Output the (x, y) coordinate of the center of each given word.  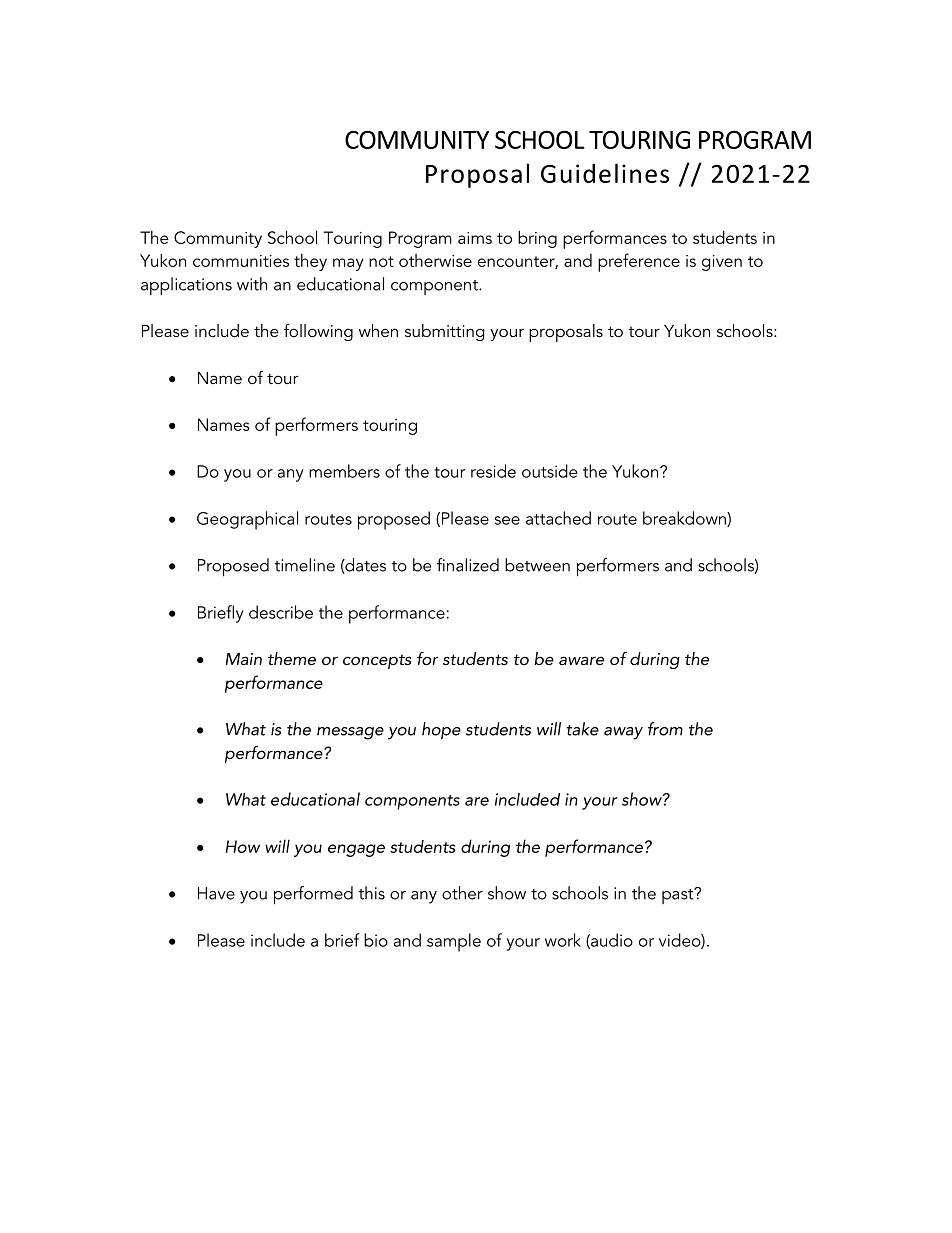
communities (241, 261)
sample (454, 942)
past (679, 895)
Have (216, 893)
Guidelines (605, 173)
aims (475, 238)
